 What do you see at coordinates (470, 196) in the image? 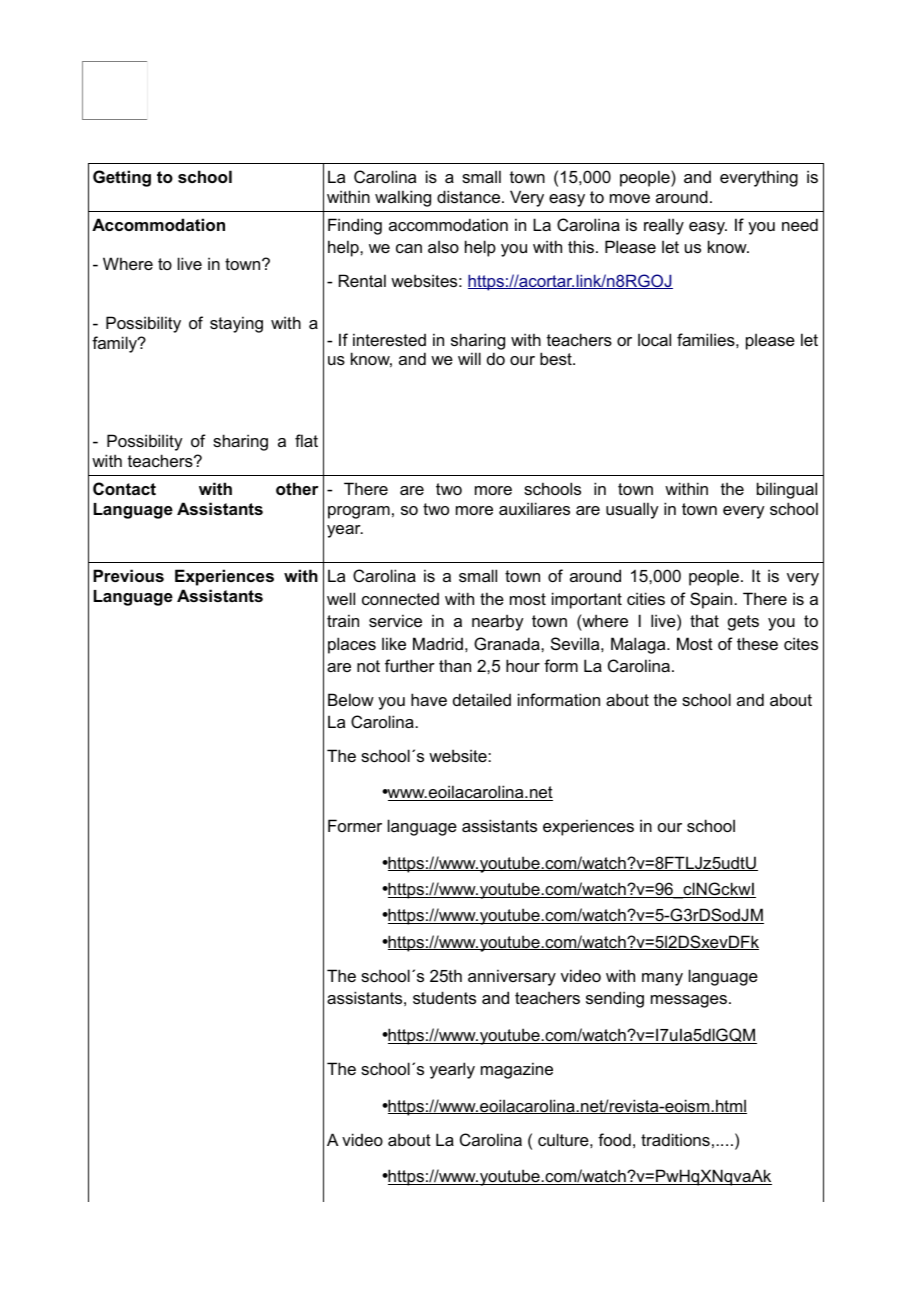
I see `distance` at bounding box center [470, 196].
